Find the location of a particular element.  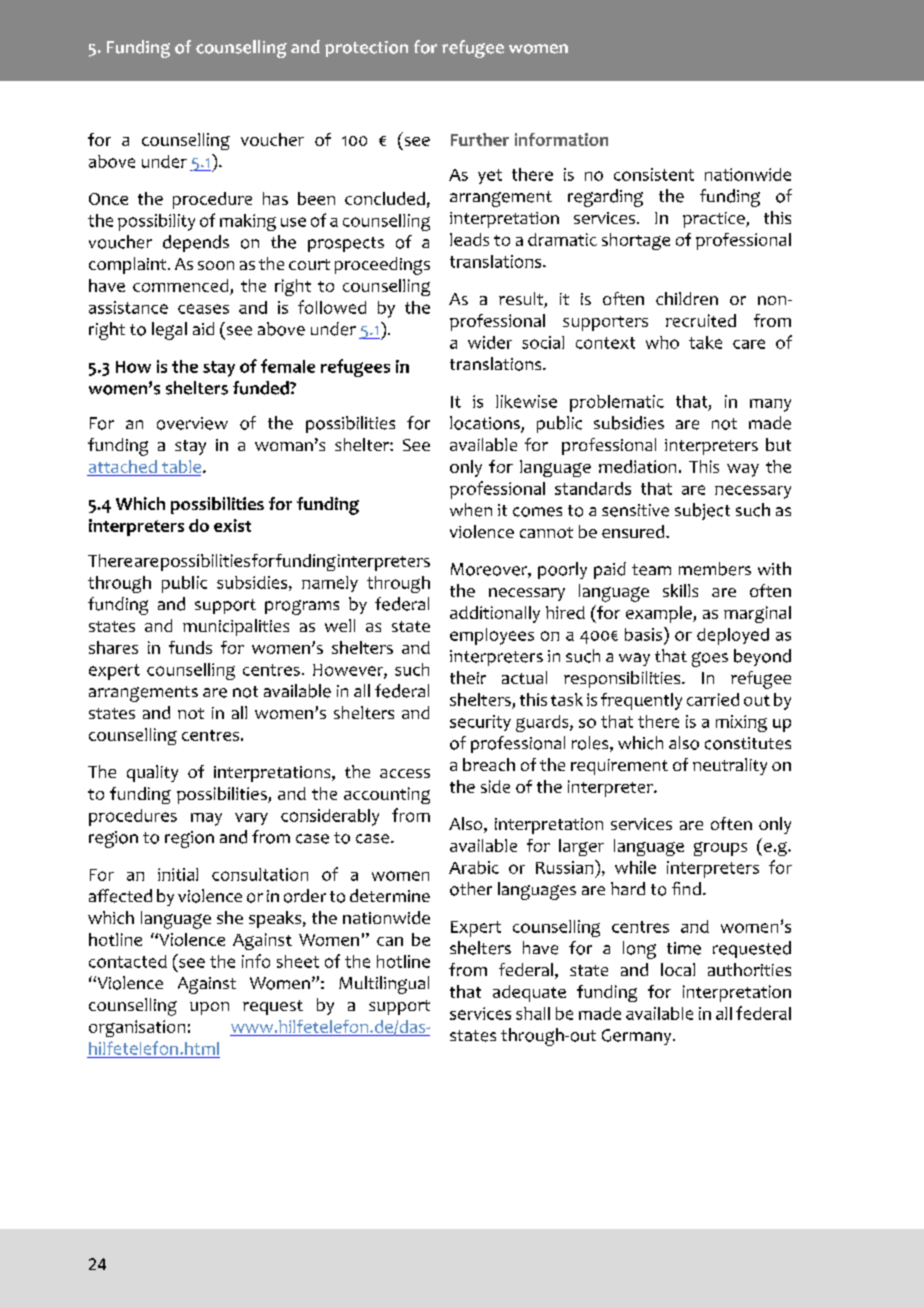

exist is located at coordinates (232, 525).
